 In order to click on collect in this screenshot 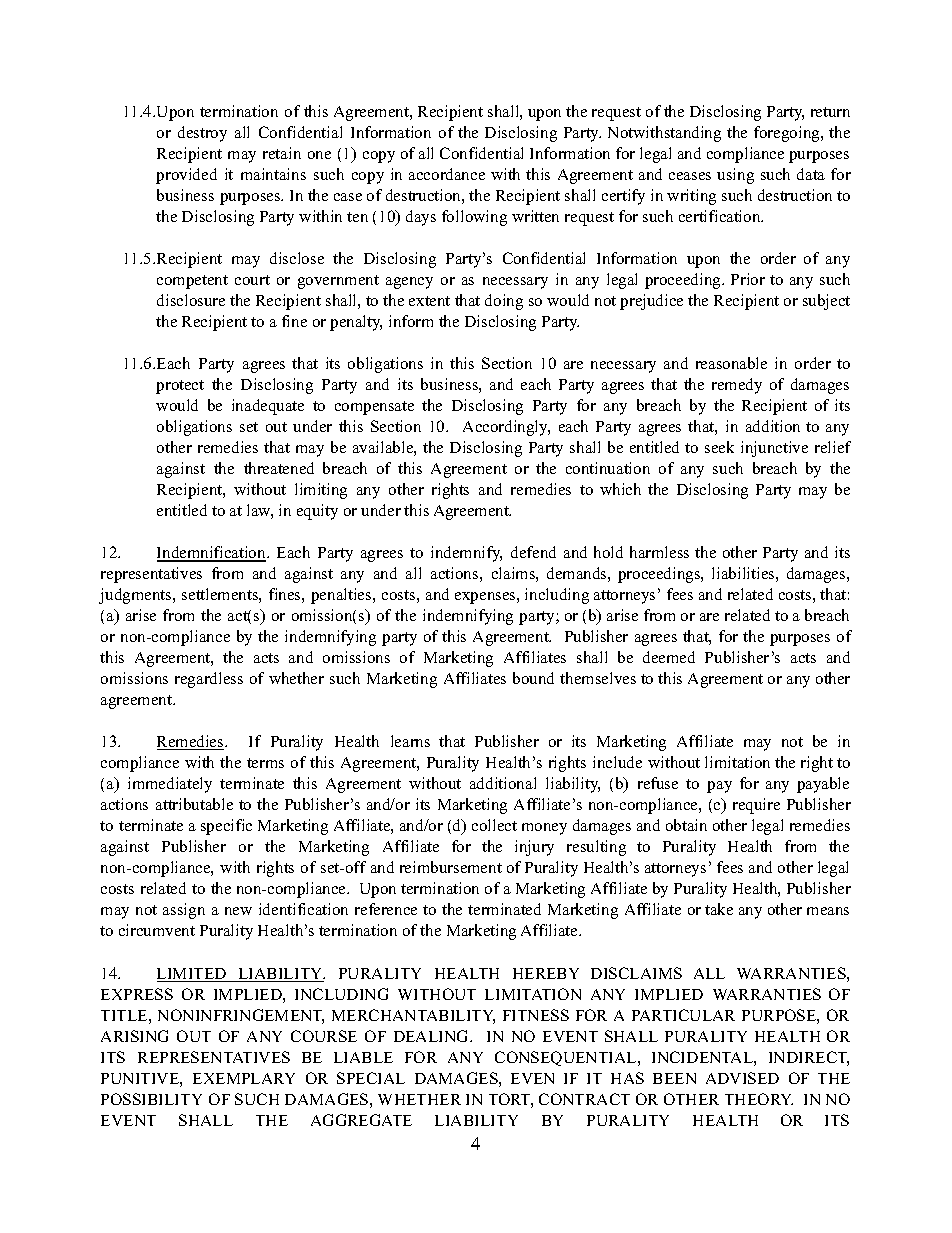, I will do `click(494, 825)`.
